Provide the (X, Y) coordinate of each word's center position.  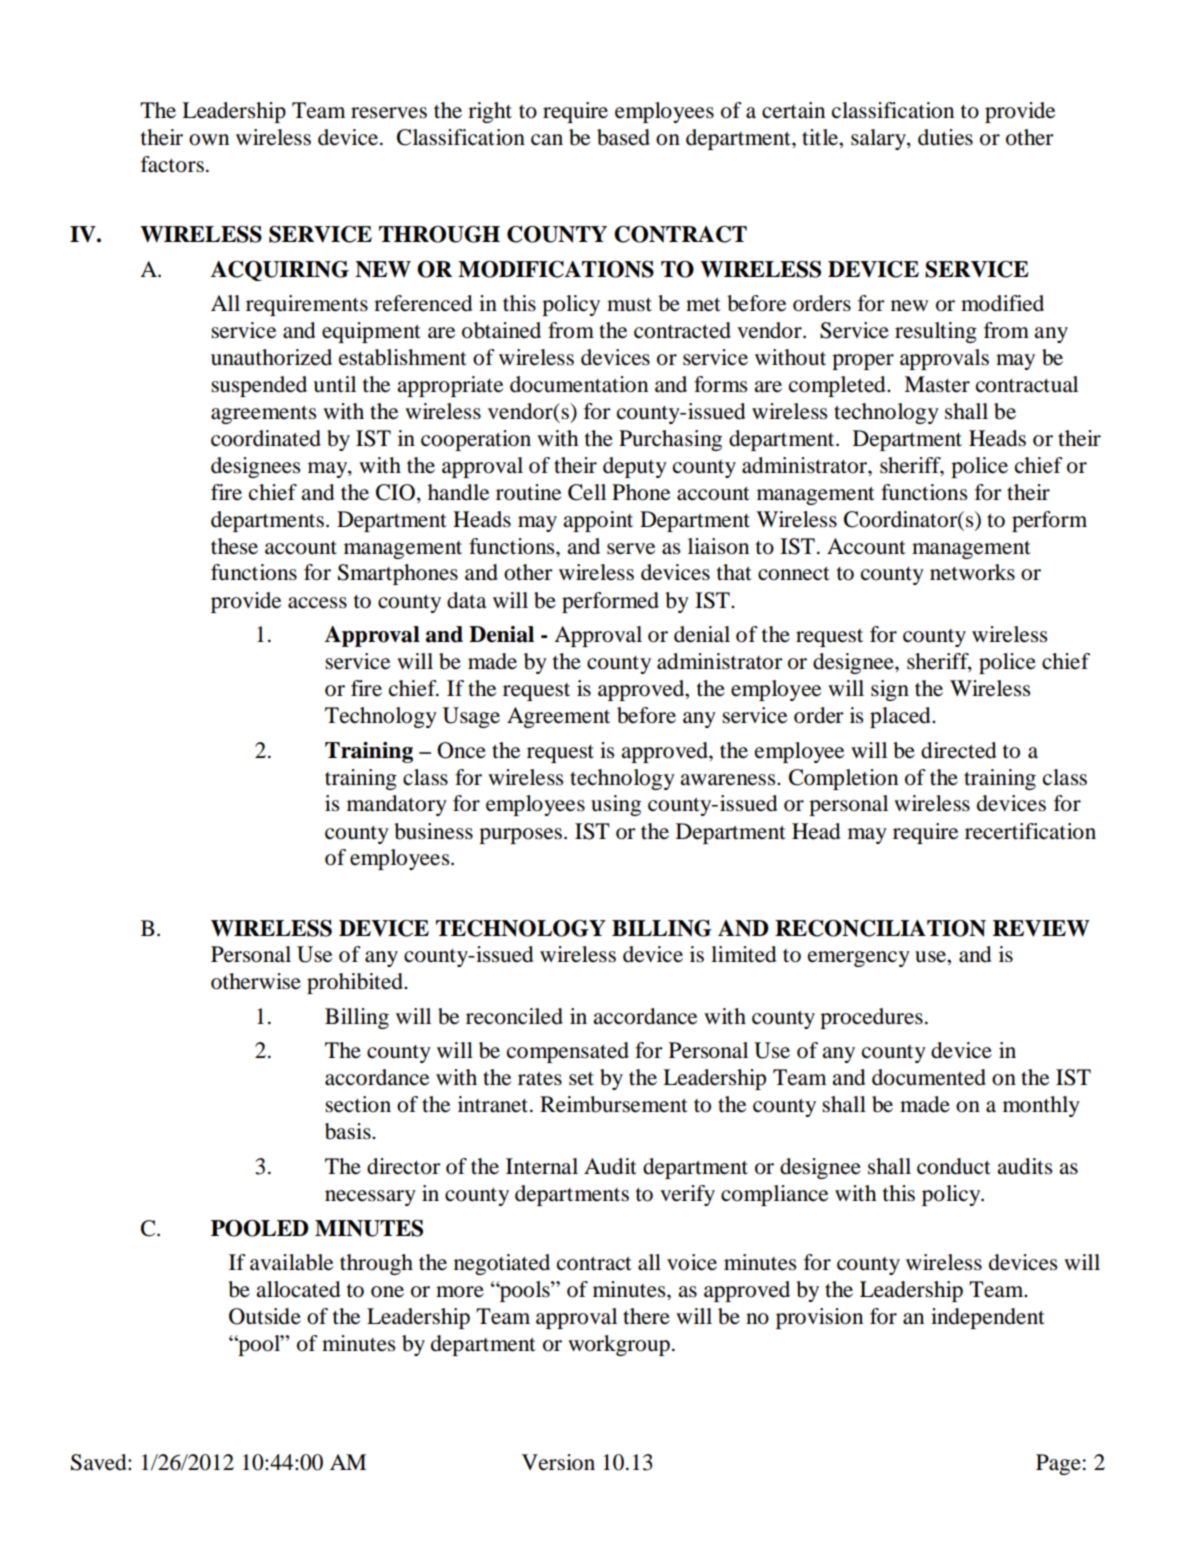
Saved (100, 1462)
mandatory (397, 805)
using (616, 805)
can (547, 140)
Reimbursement (614, 1104)
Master (937, 384)
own (209, 140)
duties (945, 137)
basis (349, 1131)
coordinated (266, 438)
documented (929, 1077)
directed (959, 750)
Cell (587, 492)
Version (558, 1462)
